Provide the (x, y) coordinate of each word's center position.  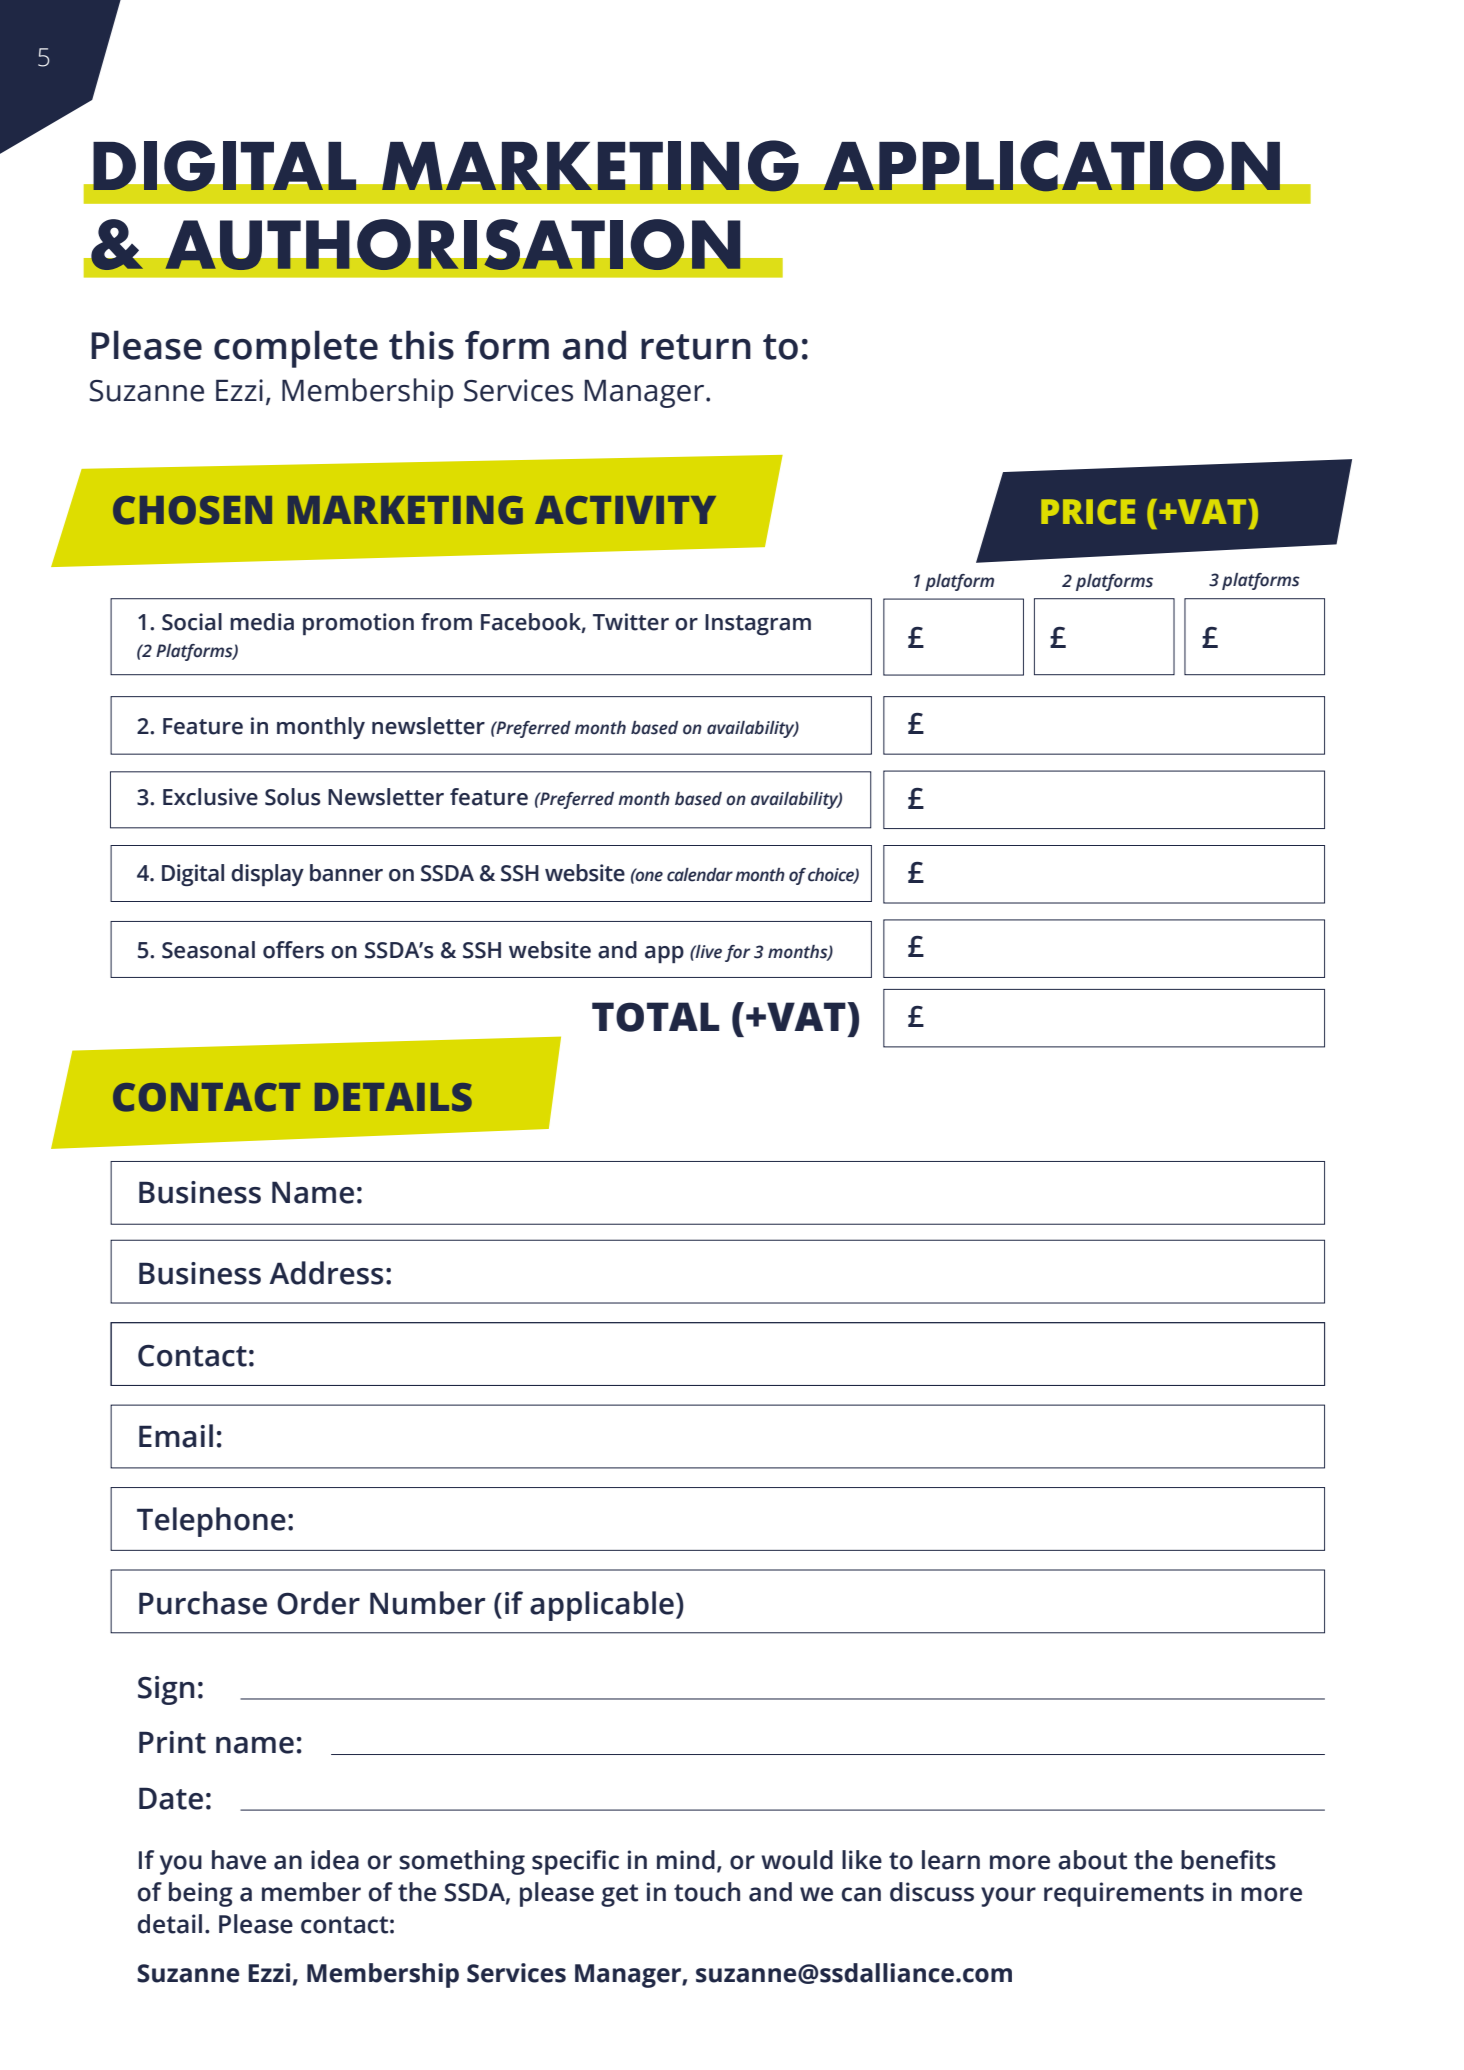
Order (318, 1603)
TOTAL (655, 1017)
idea (335, 1860)
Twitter (631, 622)
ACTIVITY (625, 510)
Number (428, 1603)
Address (326, 1273)
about (1092, 1860)
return (696, 347)
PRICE (1088, 512)
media (262, 622)
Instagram (758, 624)
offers (293, 950)
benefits (1228, 1860)
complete (296, 349)
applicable (602, 1606)
